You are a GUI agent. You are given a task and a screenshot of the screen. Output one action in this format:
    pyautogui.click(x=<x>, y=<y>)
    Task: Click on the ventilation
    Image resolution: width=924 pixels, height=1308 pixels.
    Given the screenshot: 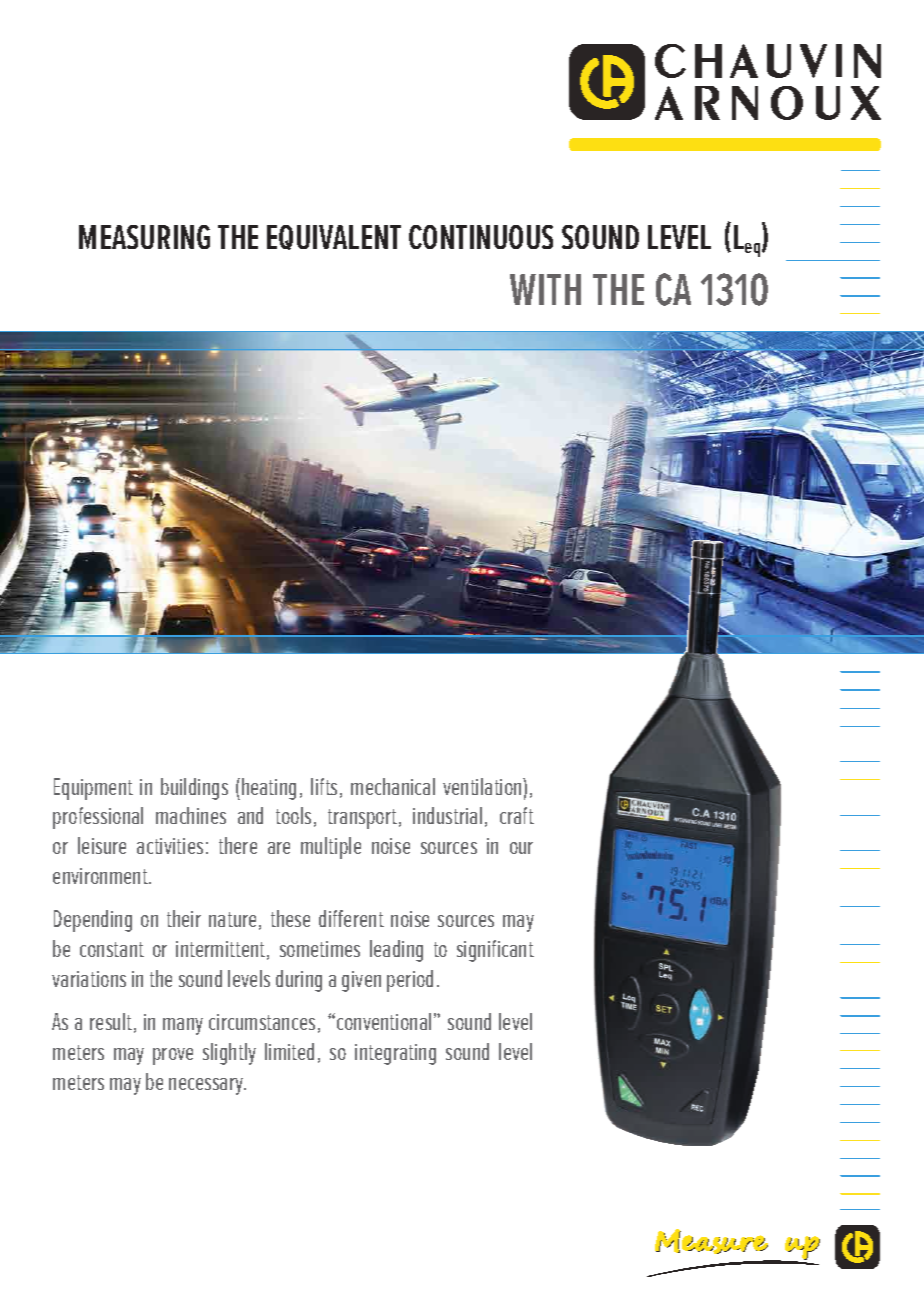 What is the action you would take?
    pyautogui.click(x=483, y=786)
